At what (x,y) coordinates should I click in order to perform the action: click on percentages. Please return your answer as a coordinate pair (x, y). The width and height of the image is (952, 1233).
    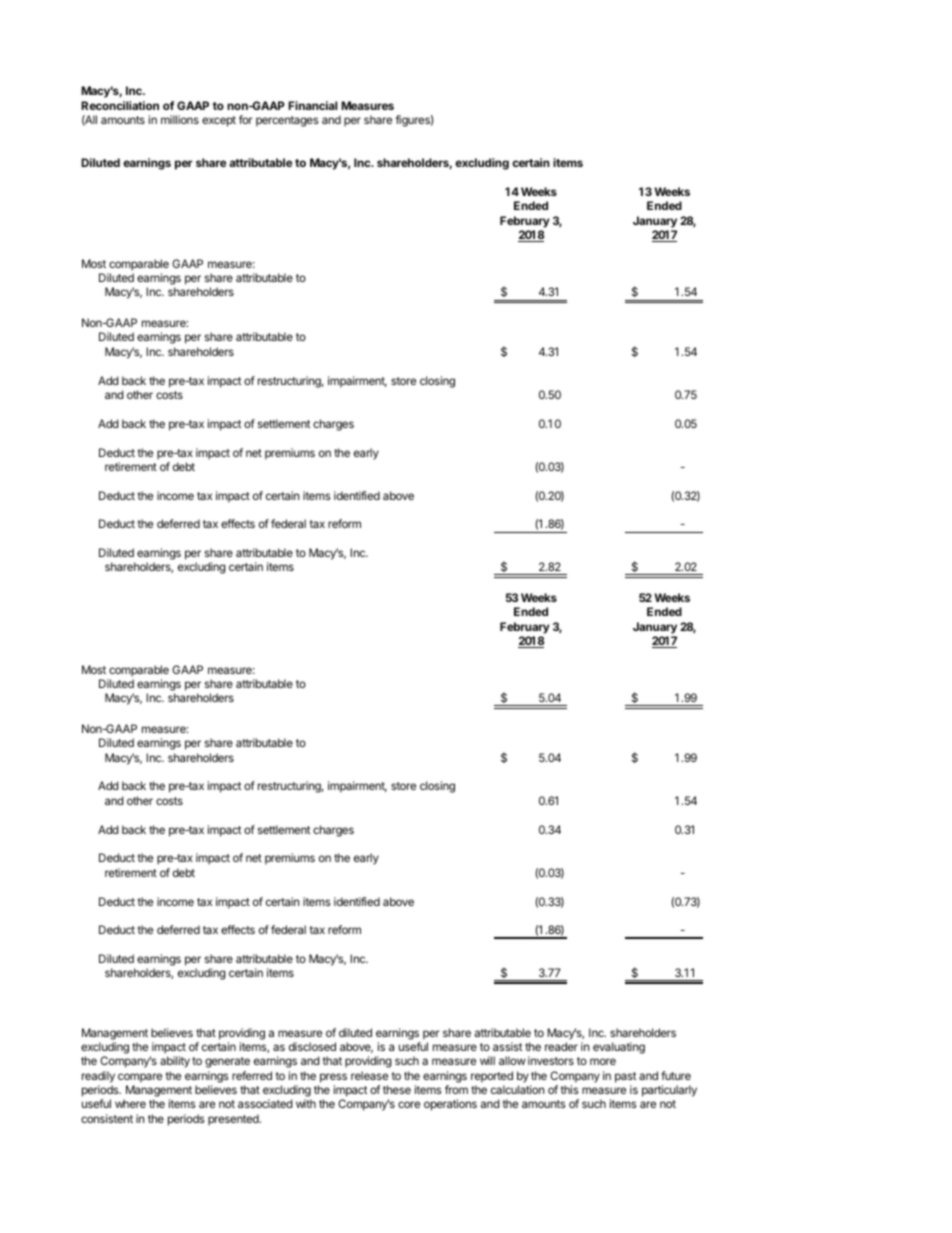
    Looking at the image, I should click on (287, 121).
